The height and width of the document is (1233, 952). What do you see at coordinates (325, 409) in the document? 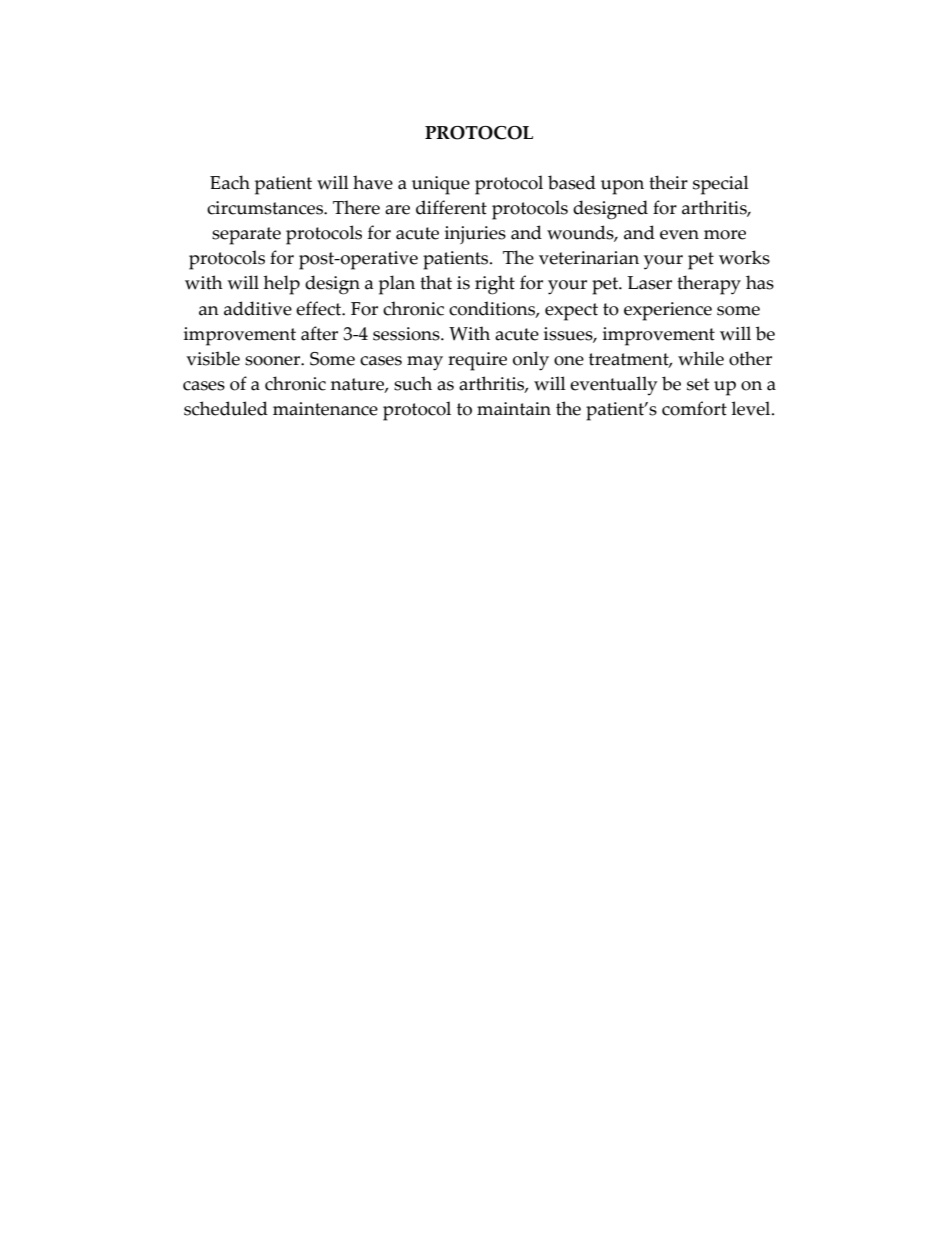
I see `maintenance` at bounding box center [325, 409].
